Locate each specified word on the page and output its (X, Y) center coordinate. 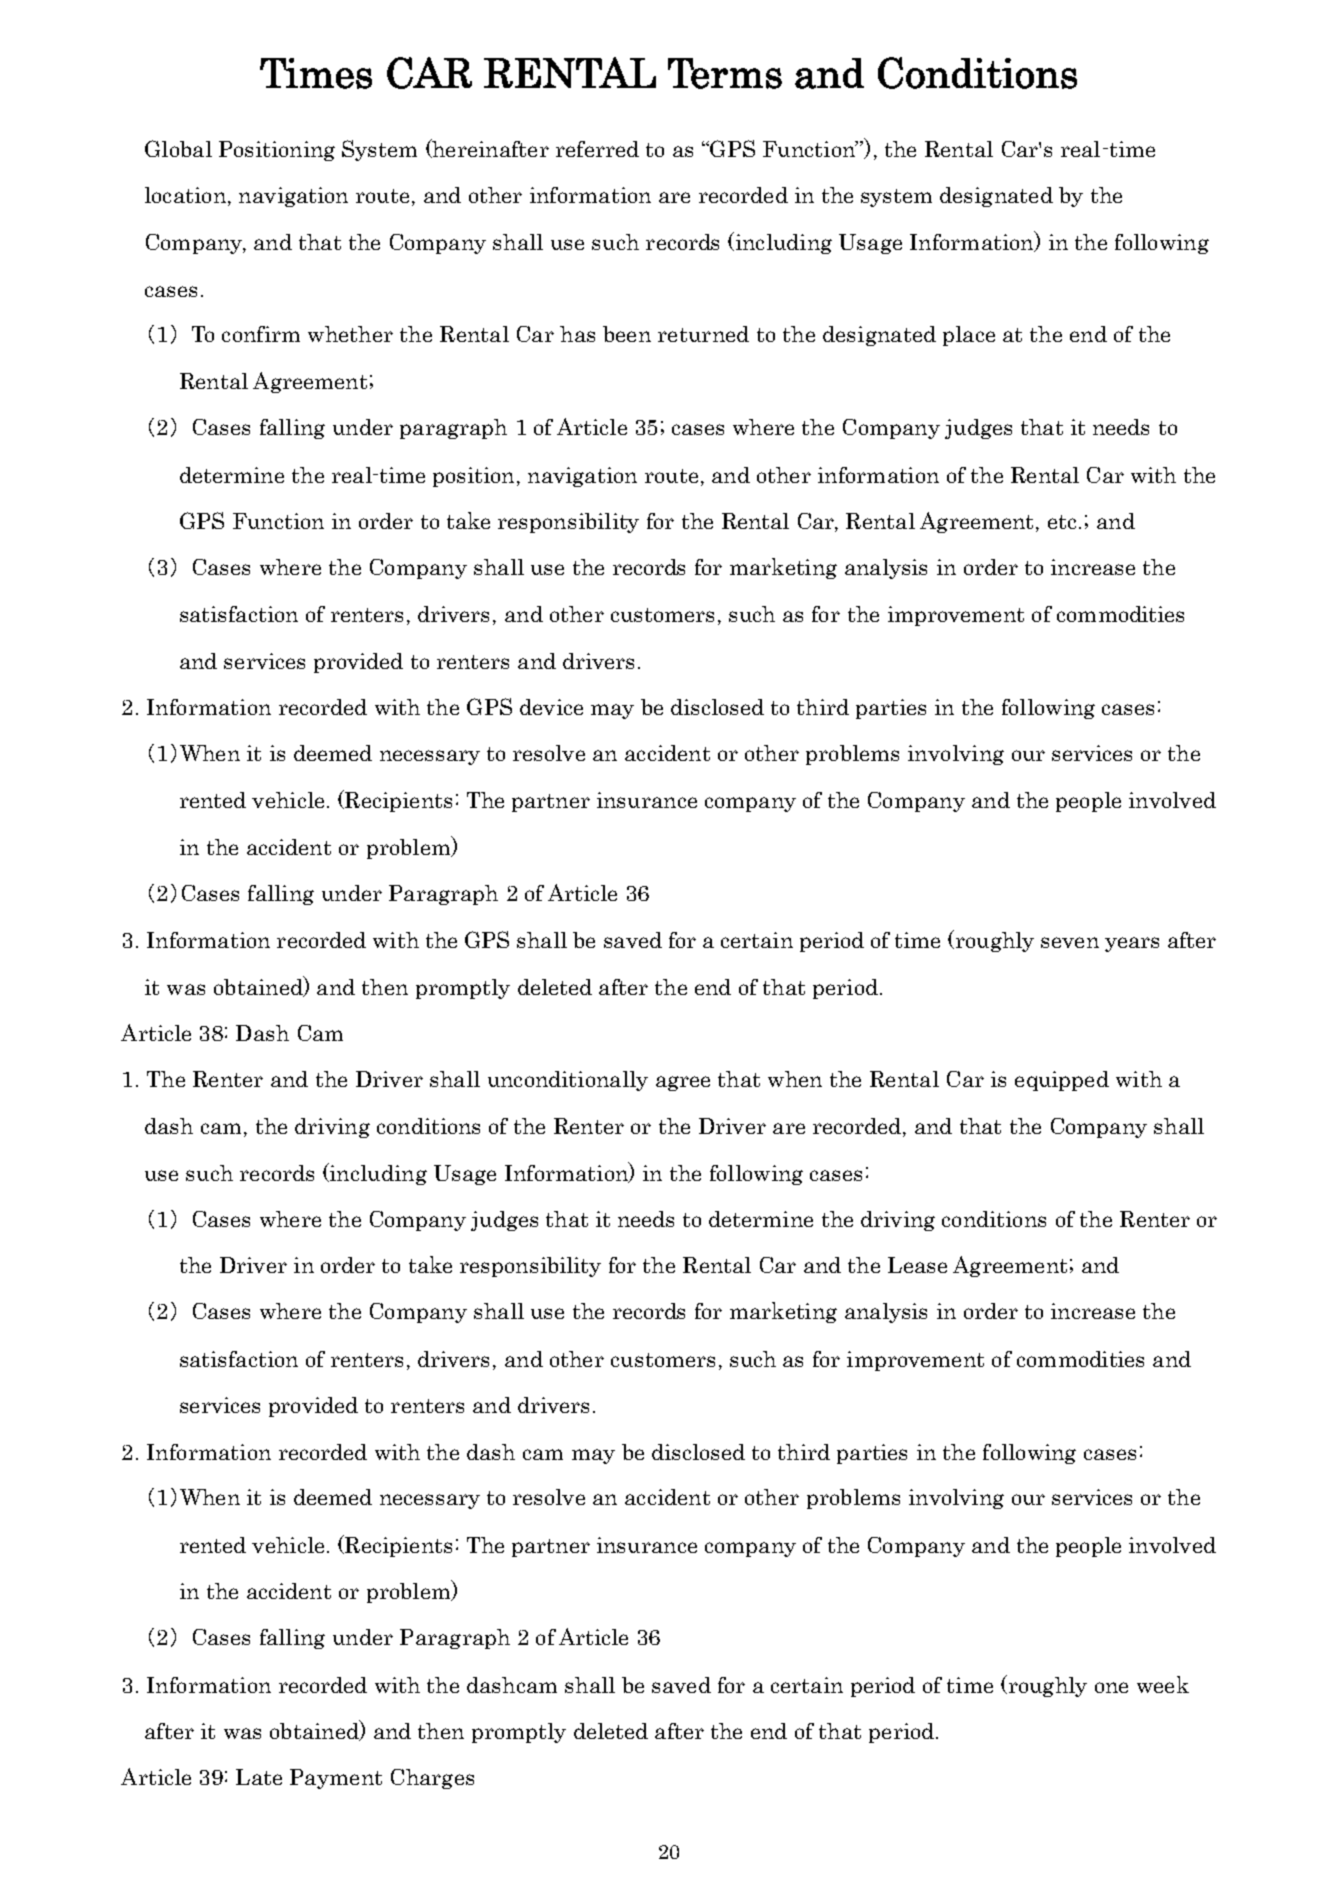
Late (259, 1777)
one (1111, 1687)
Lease (917, 1265)
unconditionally (568, 1081)
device (551, 707)
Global (178, 148)
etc (1062, 522)
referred (597, 149)
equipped (1062, 1081)
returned (703, 334)
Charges (432, 1779)
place (969, 336)
